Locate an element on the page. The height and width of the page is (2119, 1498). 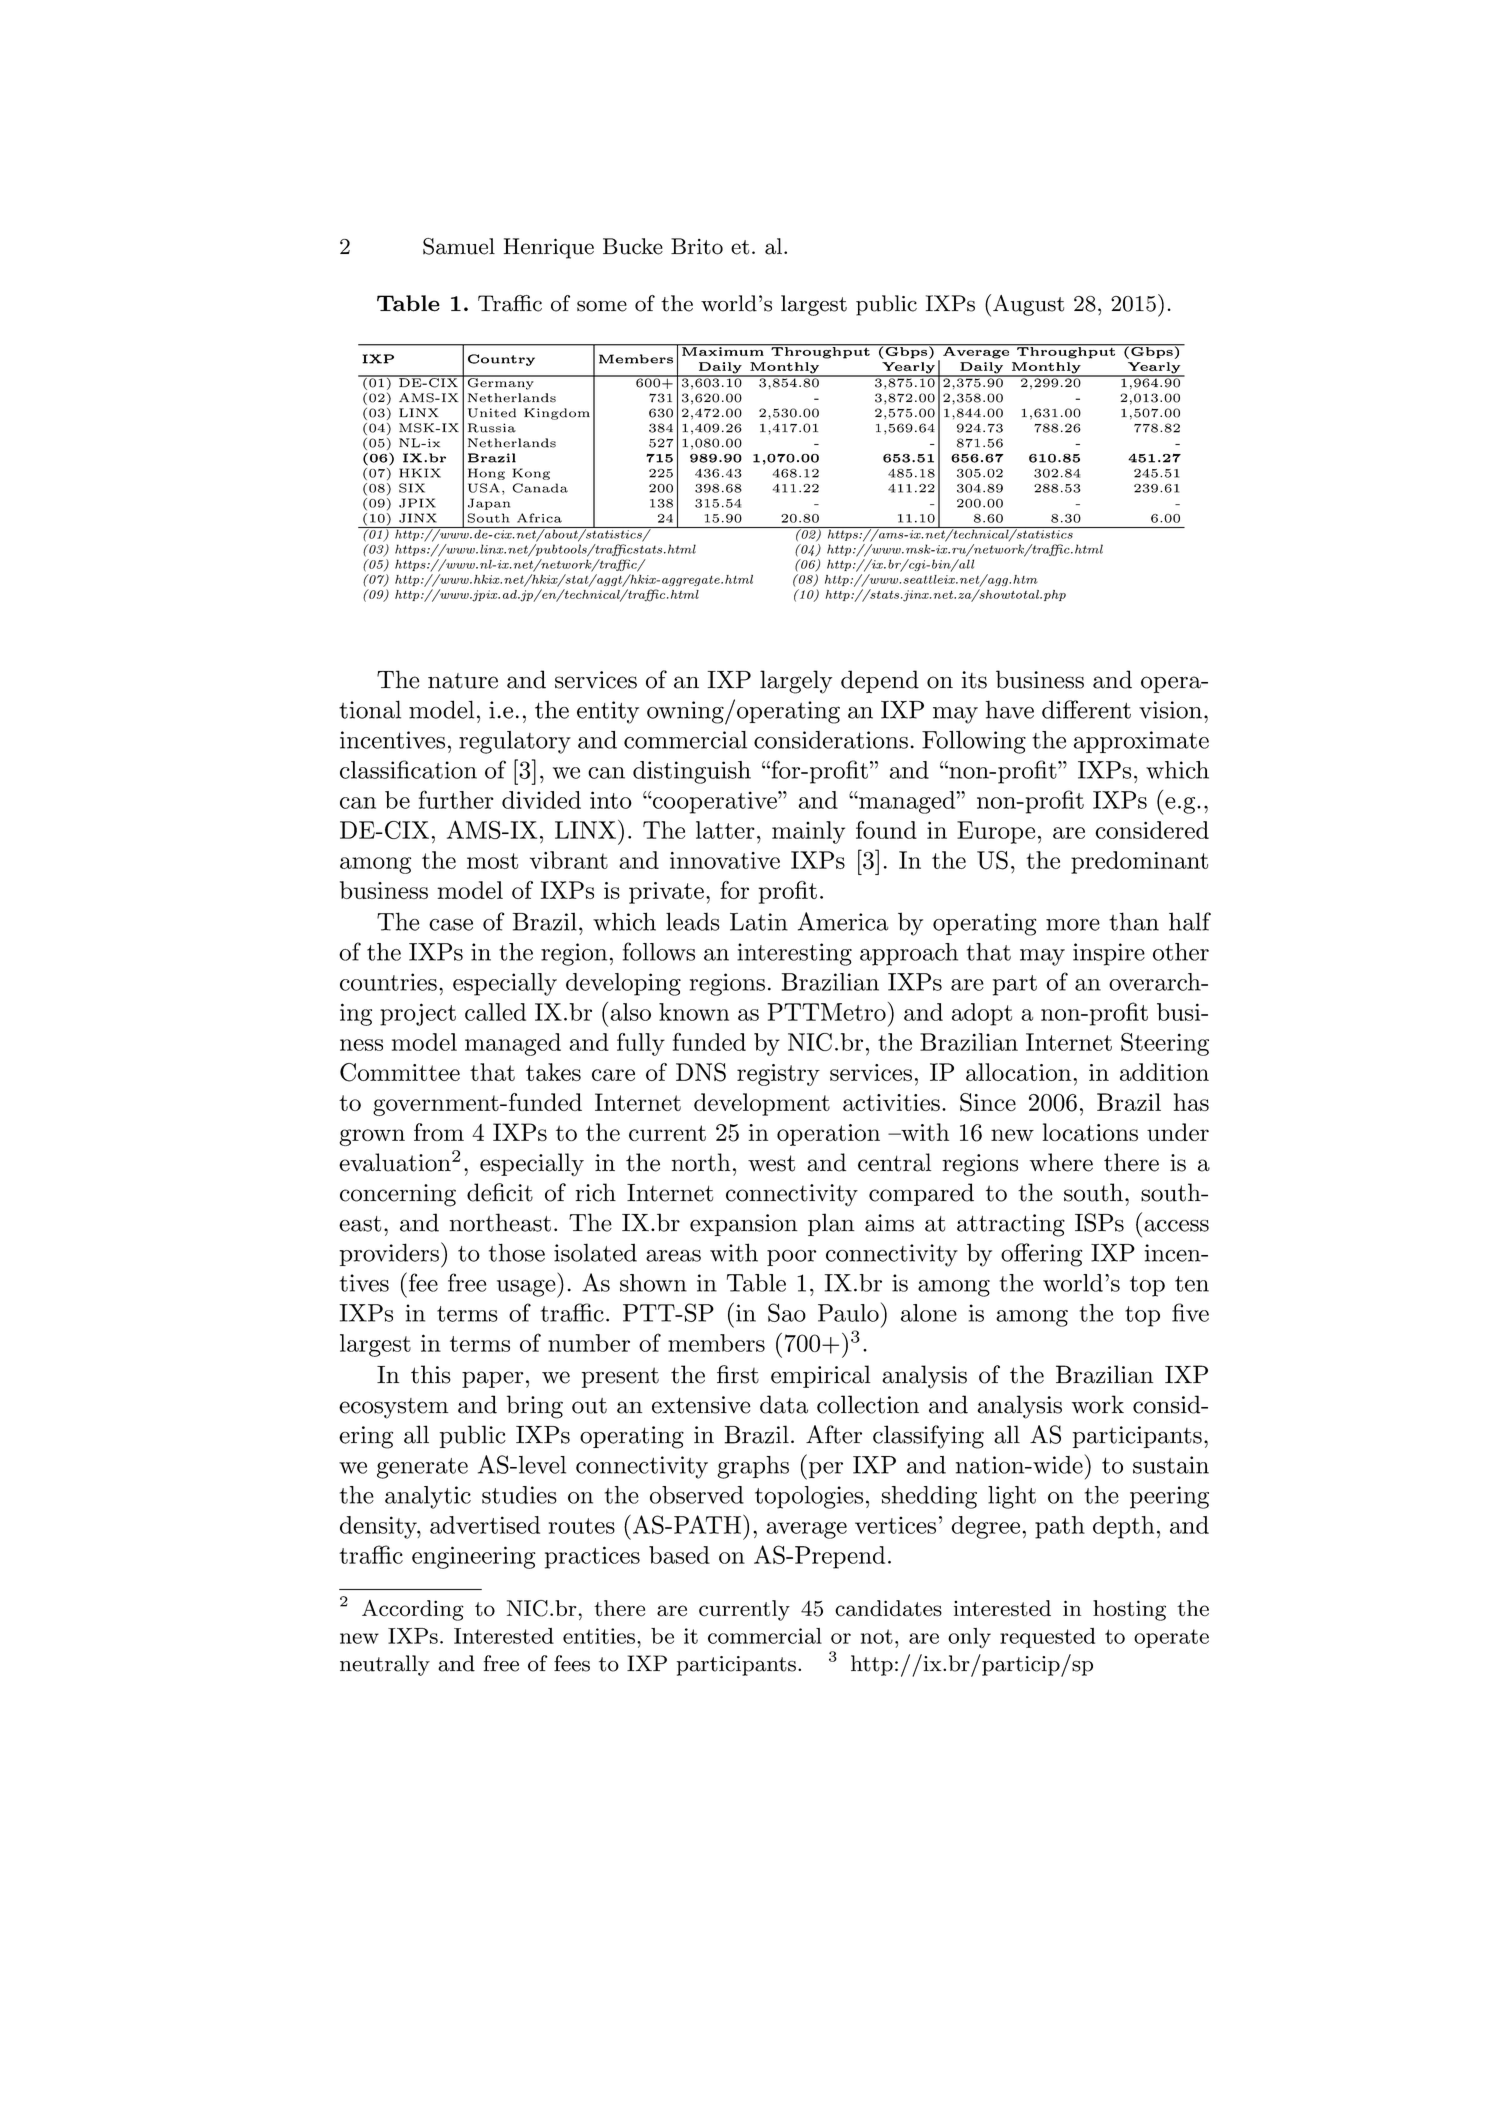
According is located at coordinates (413, 1610).
